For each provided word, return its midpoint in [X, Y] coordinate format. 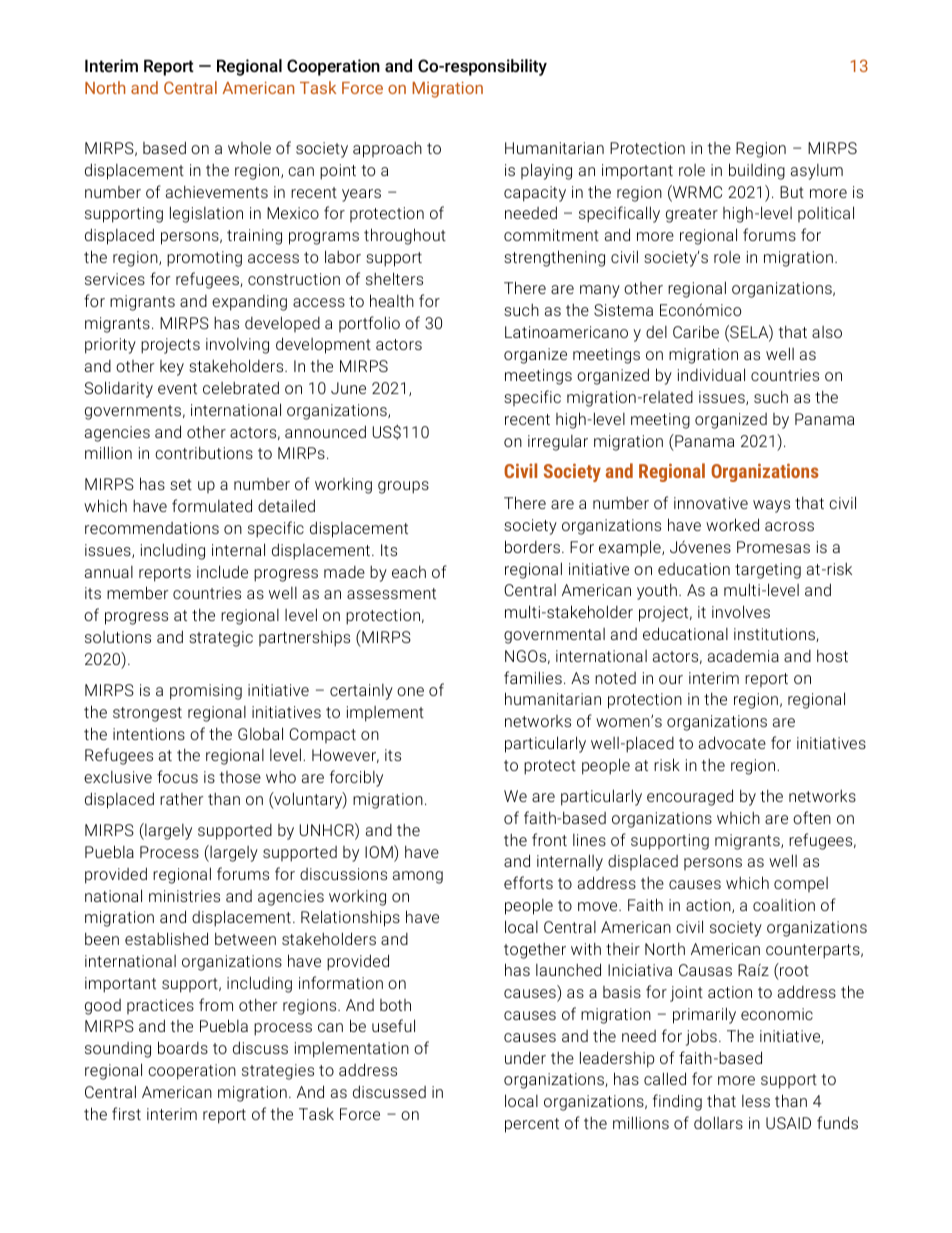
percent [532, 1125]
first [126, 1113]
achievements [217, 191]
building [757, 171]
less [756, 1101]
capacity [535, 194]
